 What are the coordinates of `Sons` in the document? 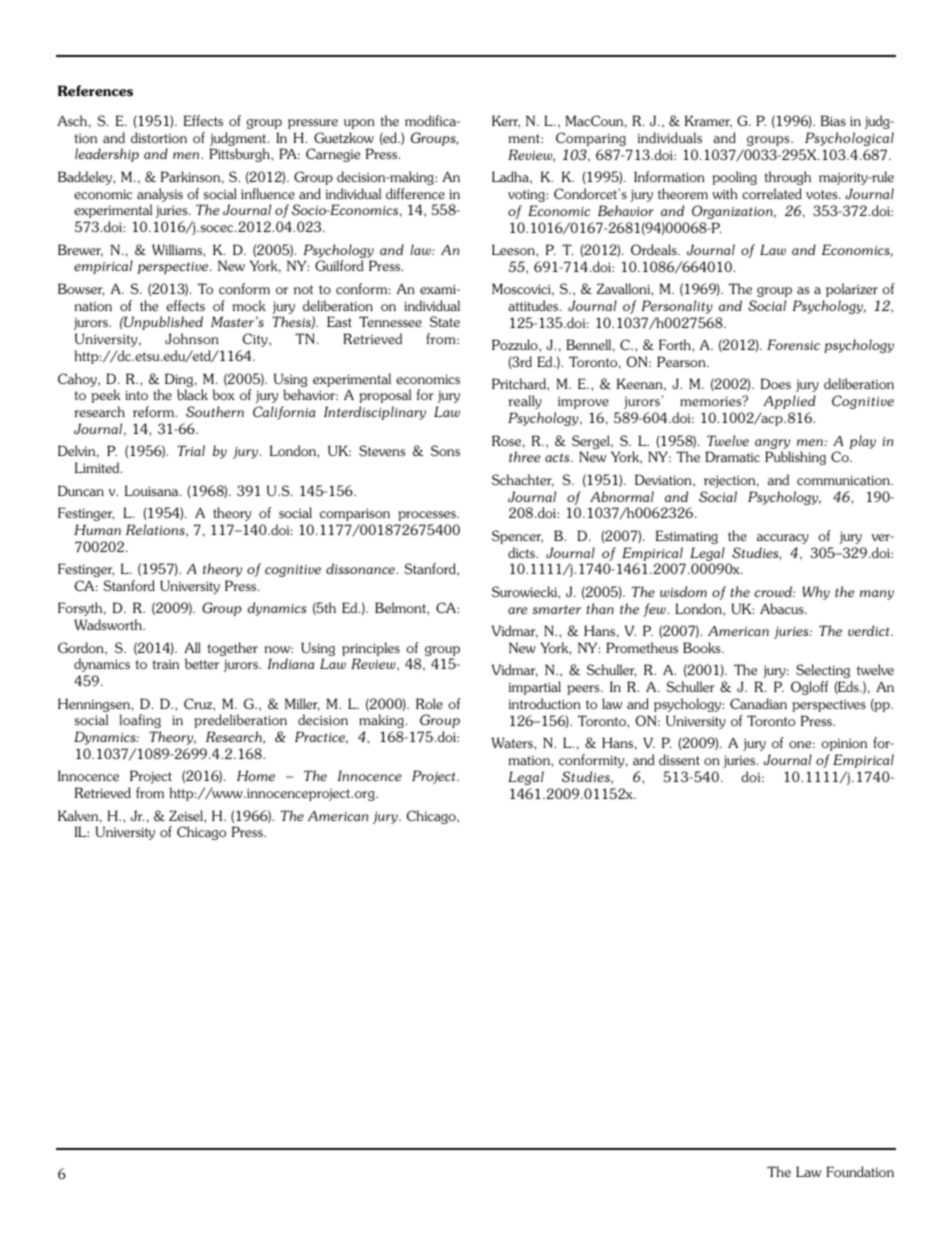 It's located at (445, 450).
